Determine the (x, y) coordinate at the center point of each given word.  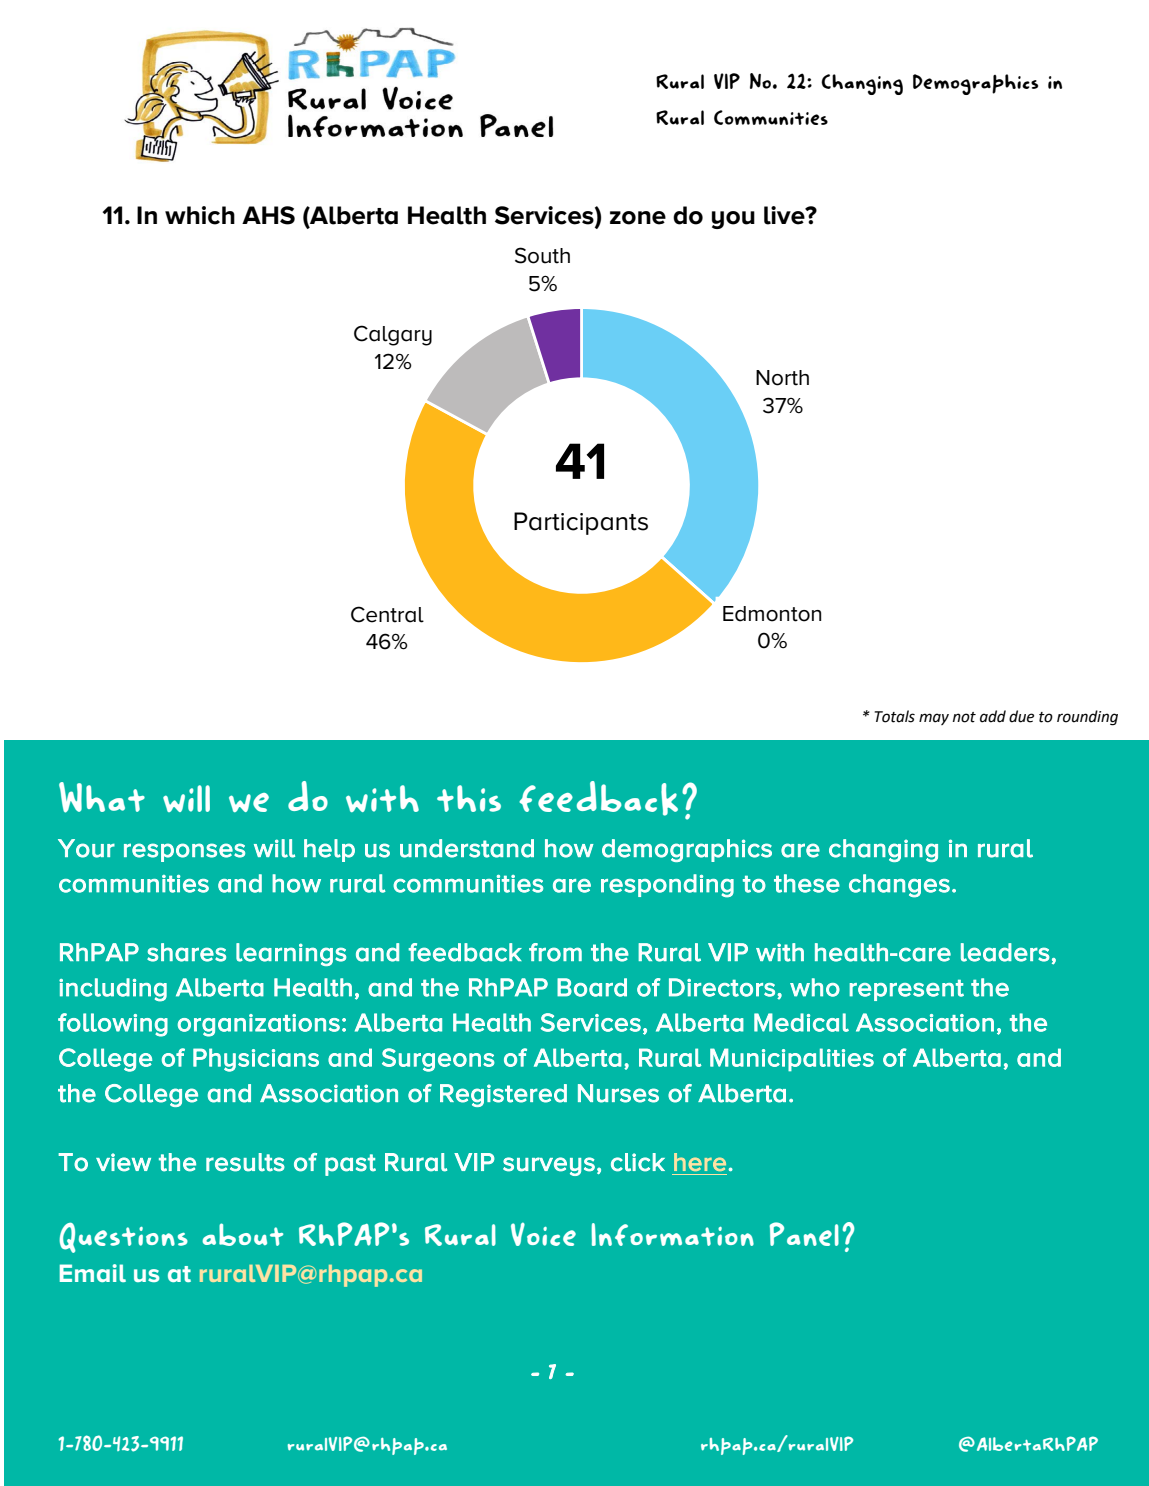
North (782, 378)
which (200, 215)
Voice (543, 1234)
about (242, 1234)
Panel (804, 1234)
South (542, 255)
